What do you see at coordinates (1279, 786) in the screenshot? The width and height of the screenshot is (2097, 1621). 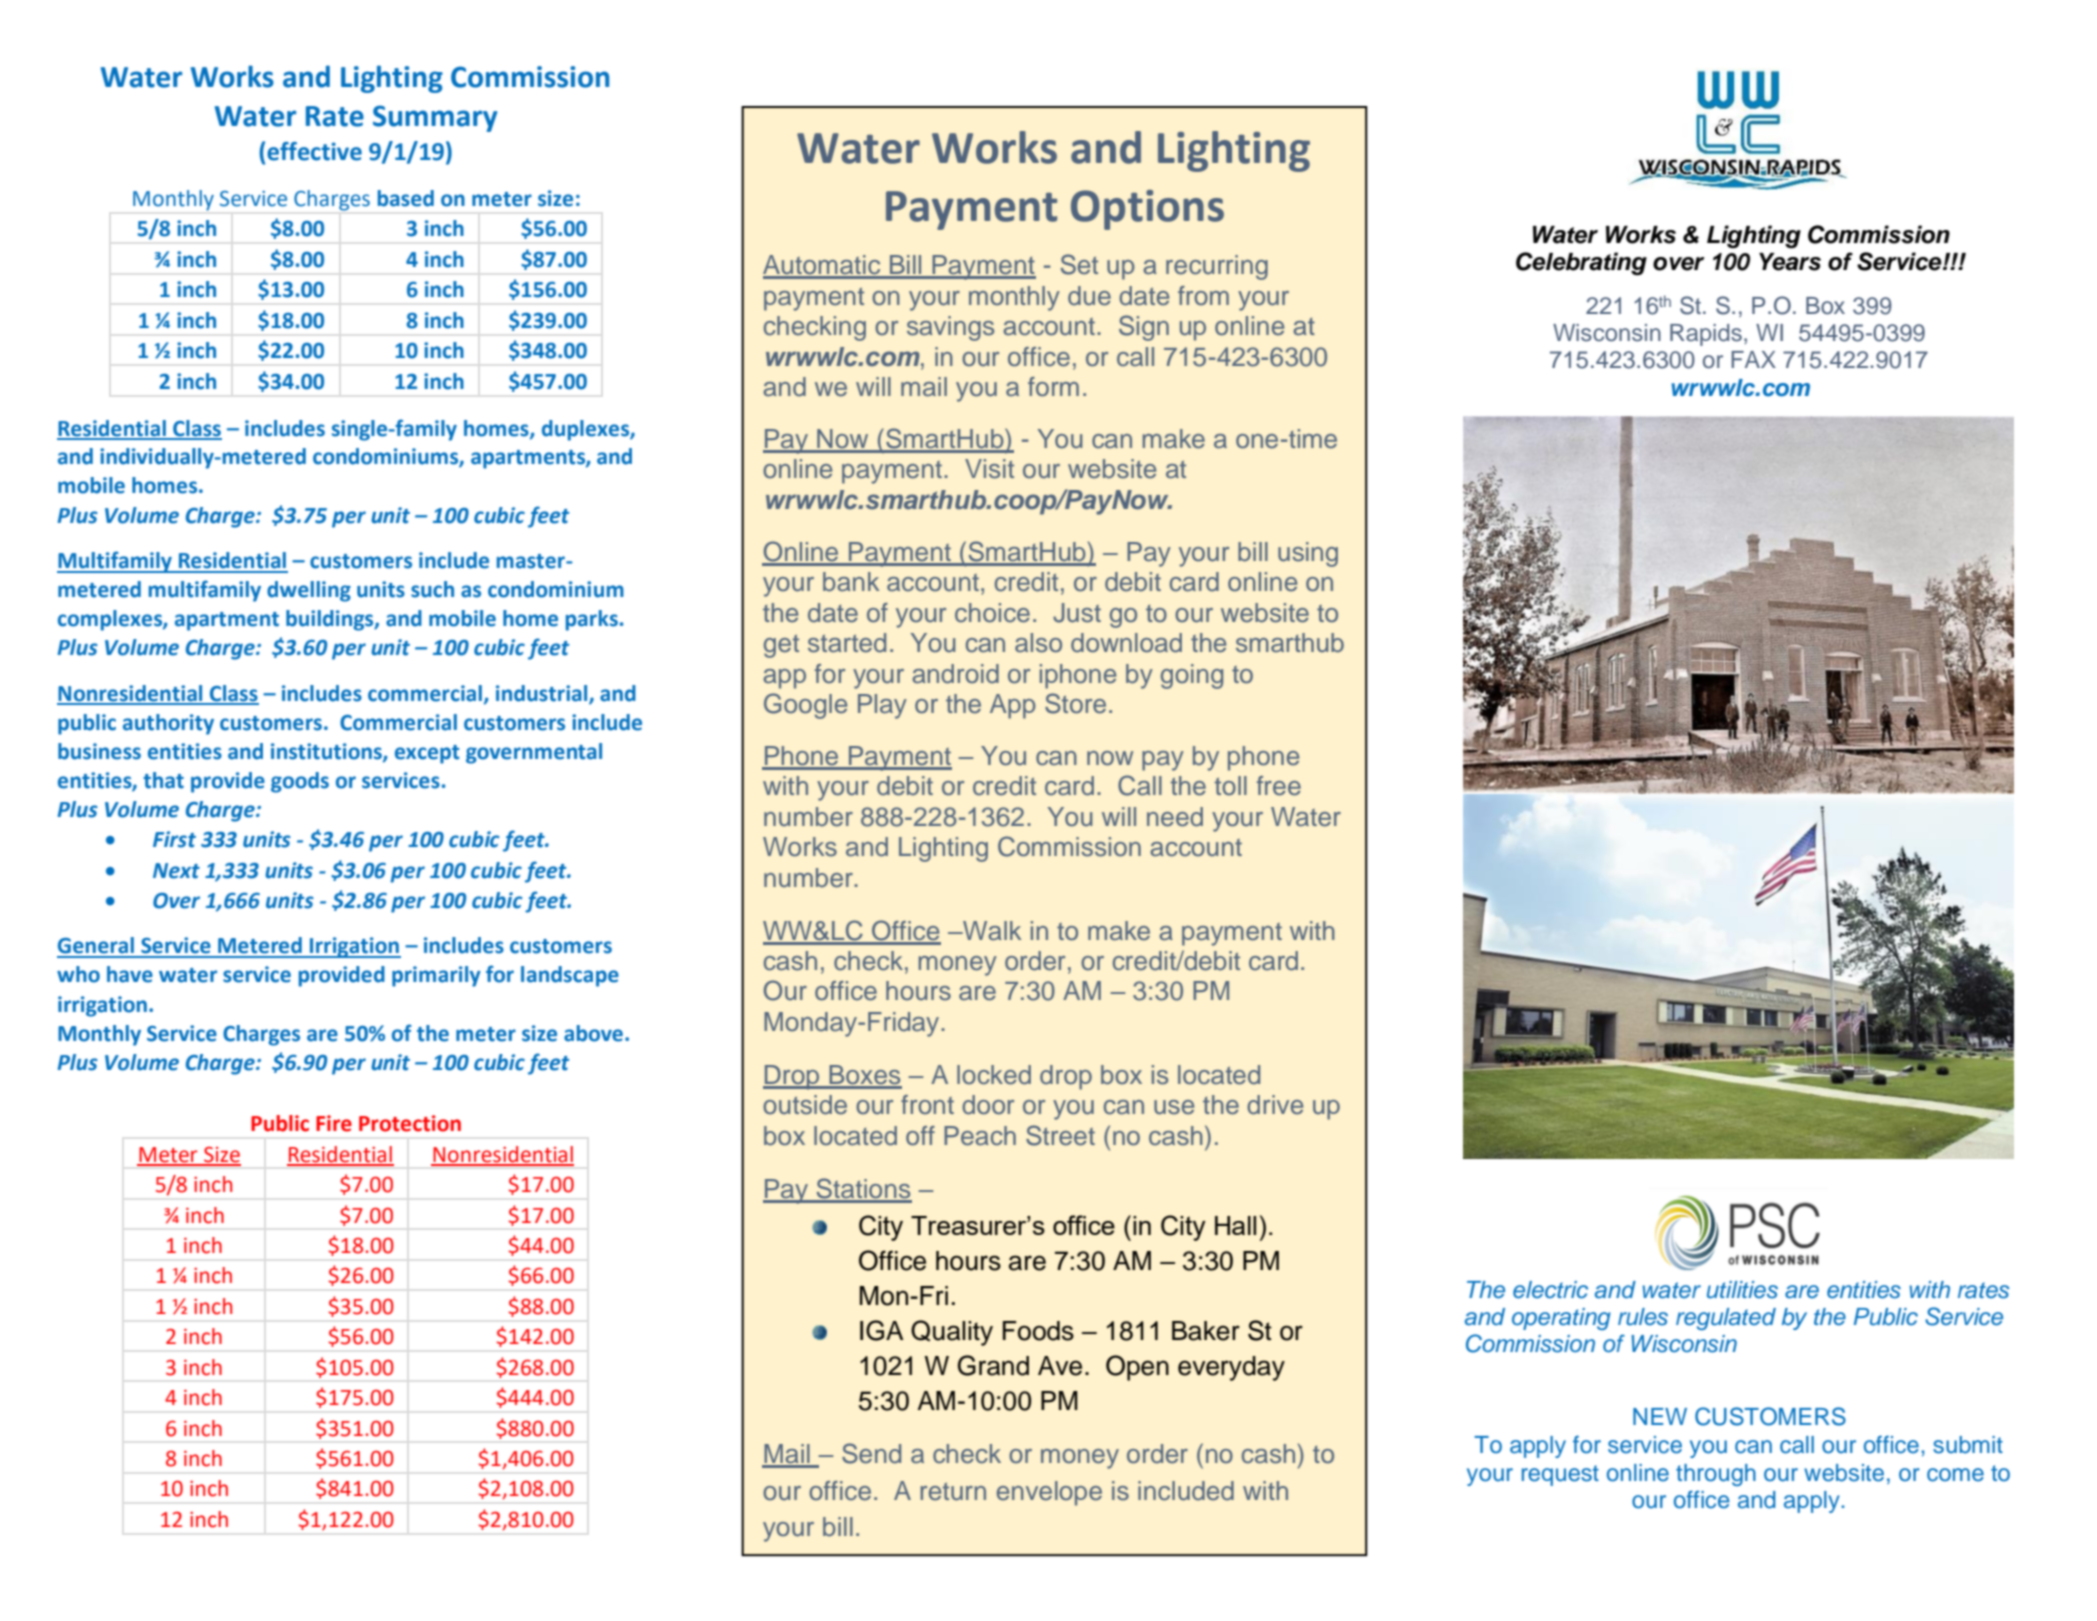 I see `free` at bounding box center [1279, 786].
